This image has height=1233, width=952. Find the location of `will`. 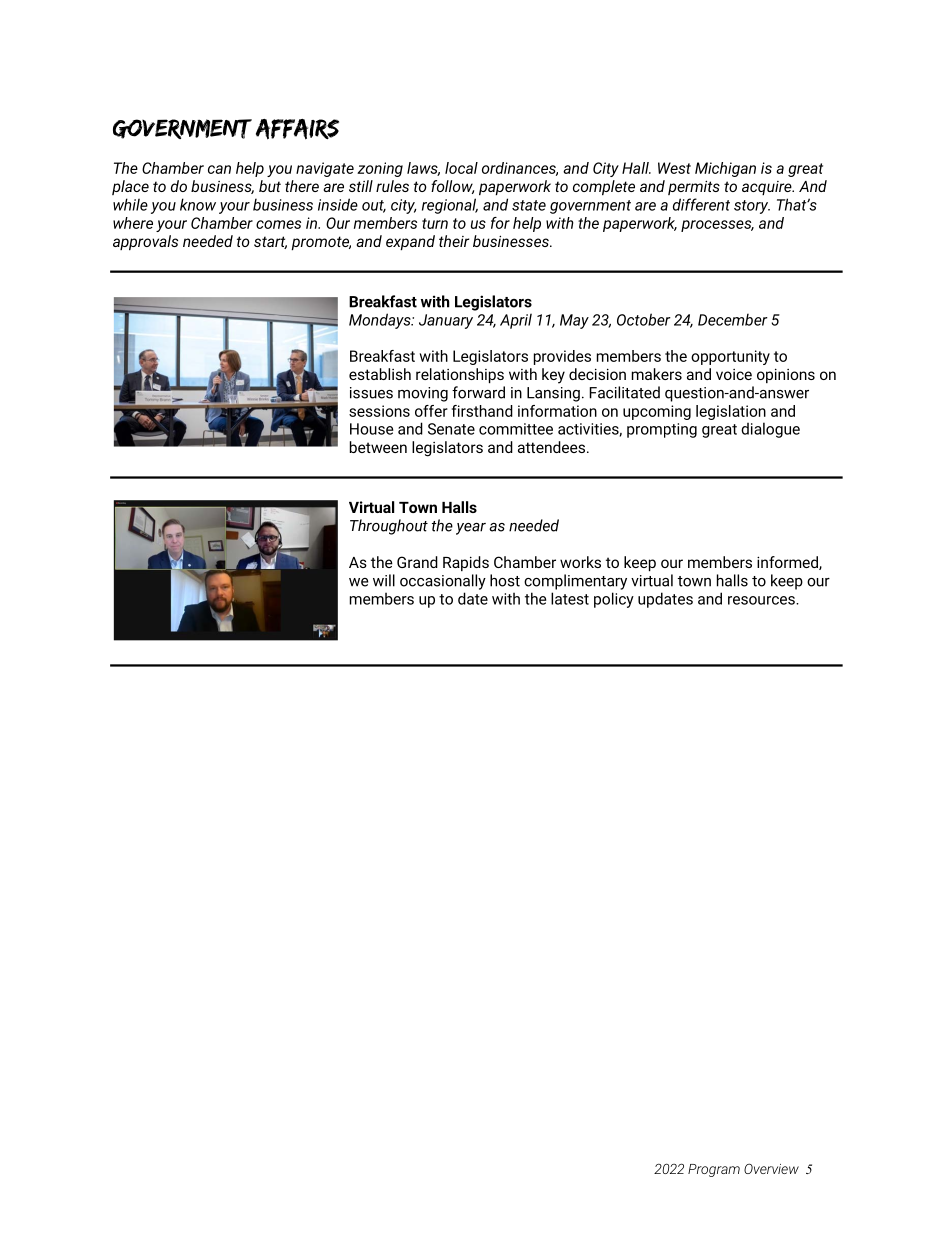

will is located at coordinates (384, 580).
